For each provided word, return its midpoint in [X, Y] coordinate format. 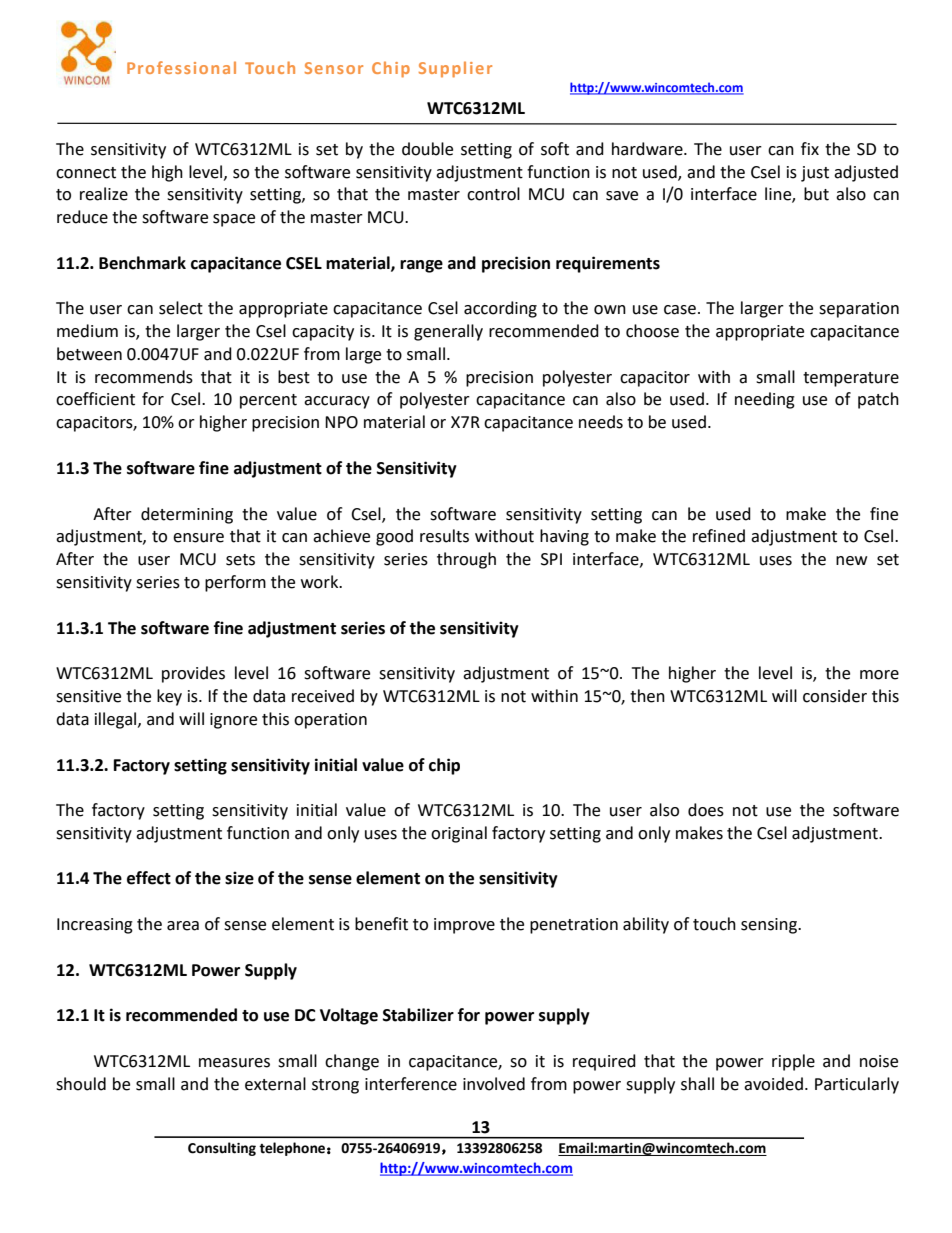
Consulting [222, 1149]
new [851, 561]
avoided [773, 1084]
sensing [770, 926]
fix [810, 148]
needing [765, 400]
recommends [144, 377]
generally [448, 332]
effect [149, 878]
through [466, 560]
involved [494, 1084]
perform [235, 583]
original [459, 834]
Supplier [455, 69]
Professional [181, 67]
